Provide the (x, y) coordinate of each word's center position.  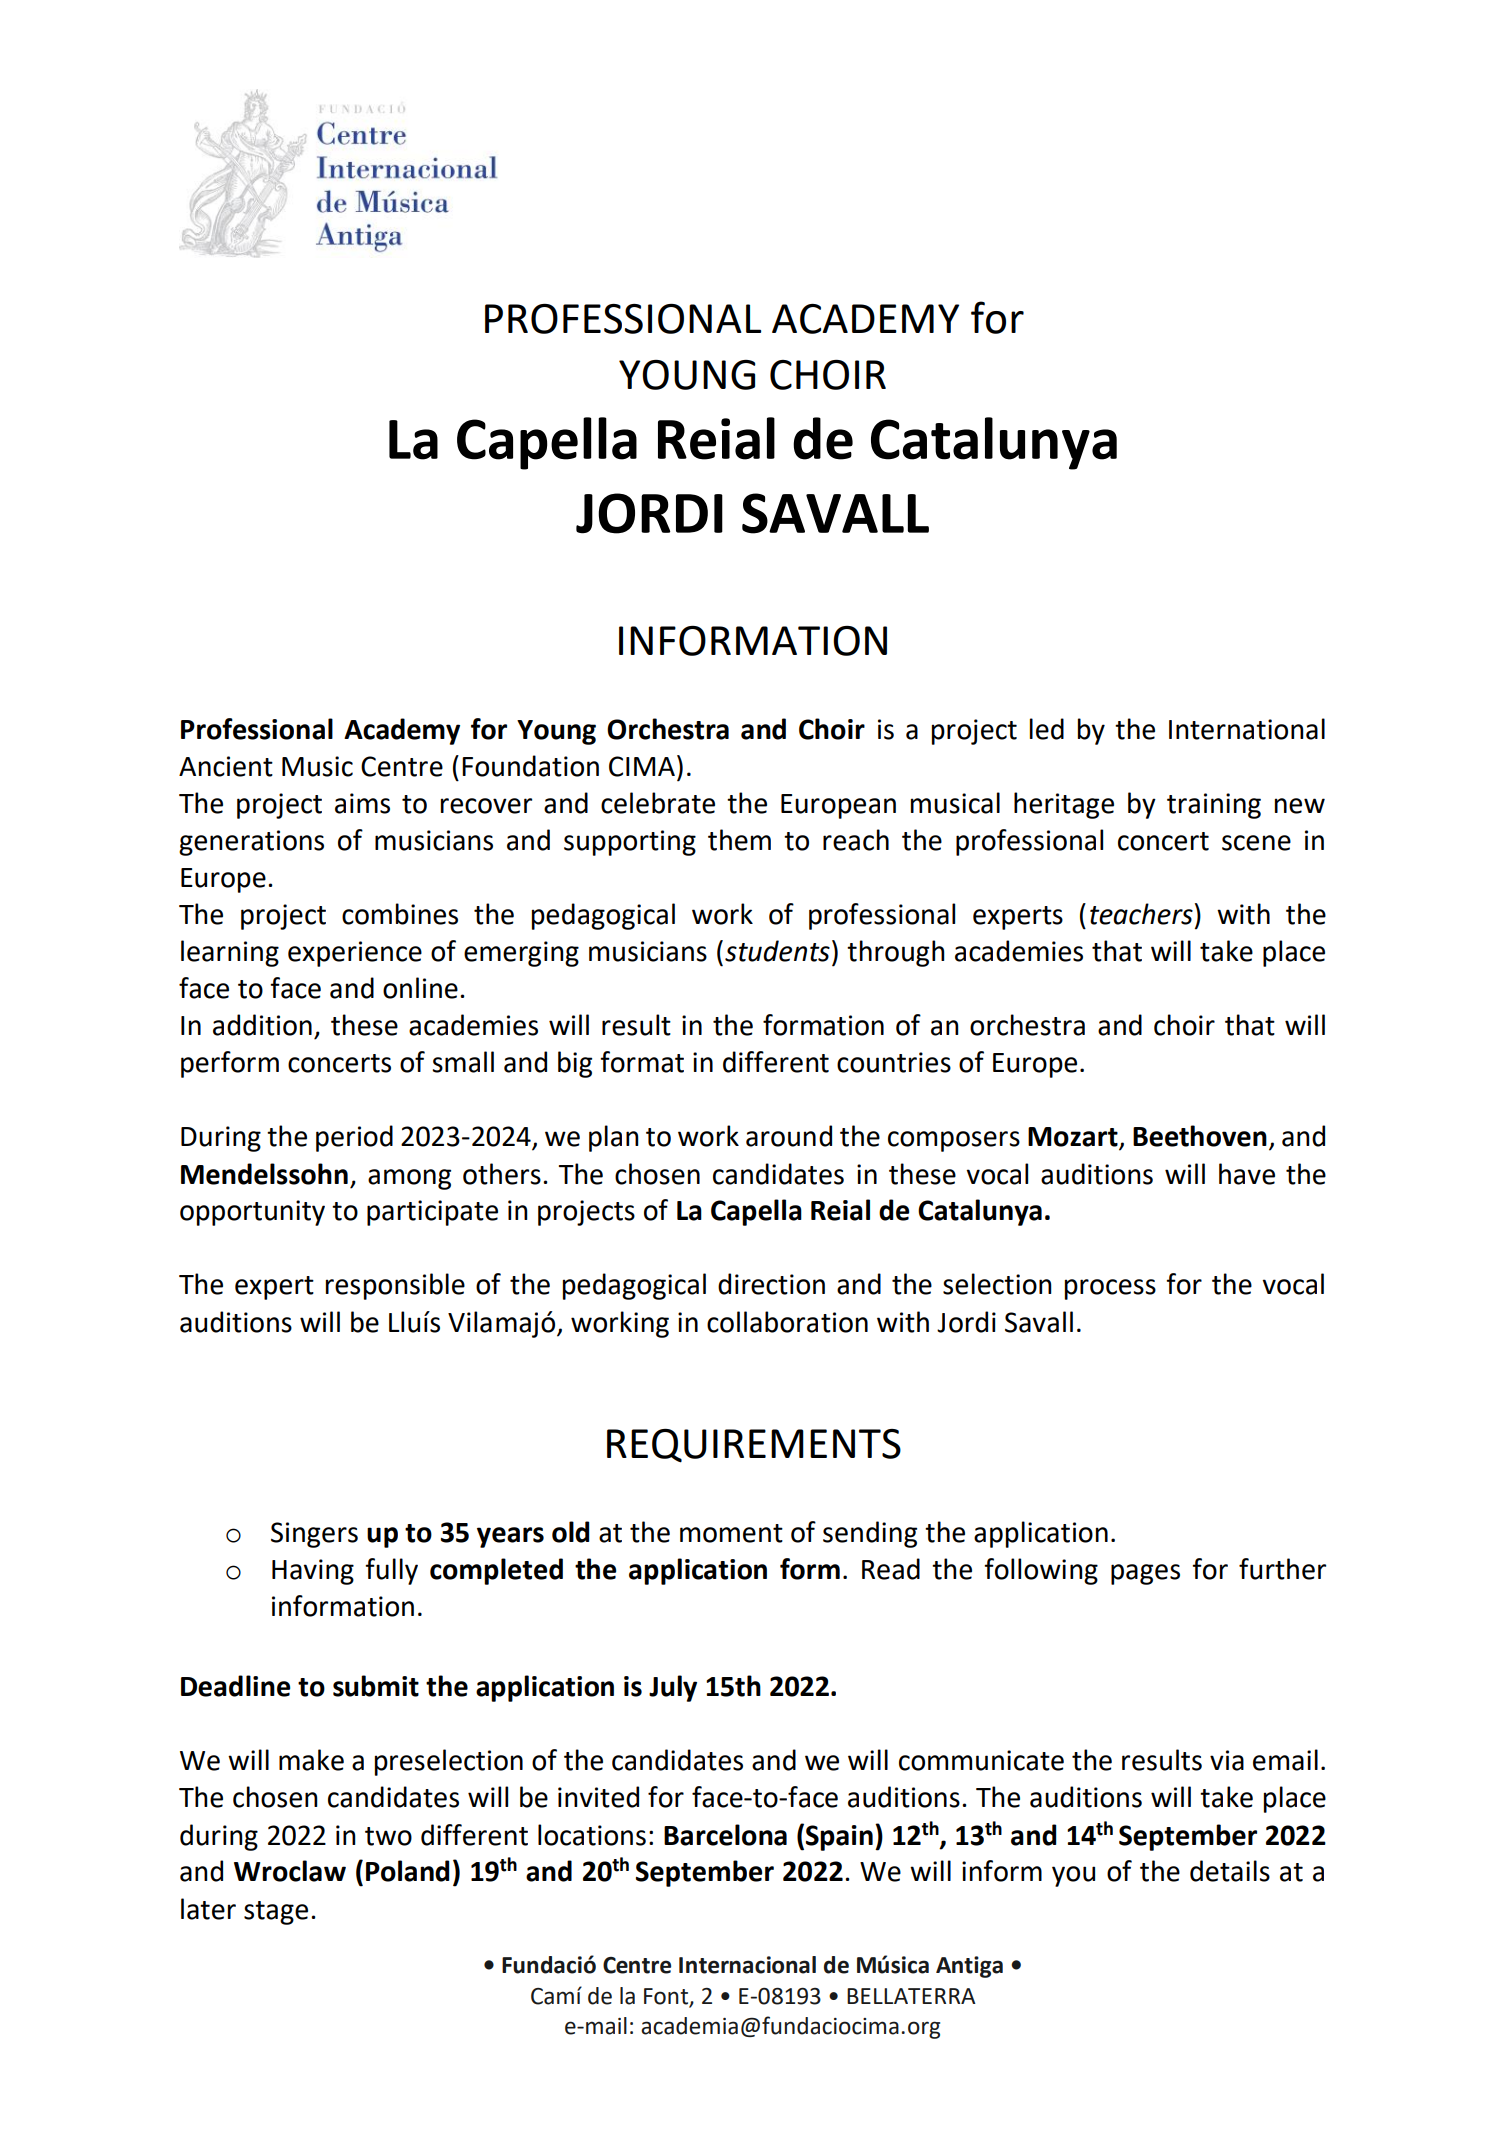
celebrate (658, 803)
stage (276, 1913)
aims (362, 803)
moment (731, 1533)
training (1214, 806)
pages (1145, 1574)
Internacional (747, 1965)
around (789, 1136)
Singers (314, 1535)
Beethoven (1200, 1136)
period (354, 1138)
